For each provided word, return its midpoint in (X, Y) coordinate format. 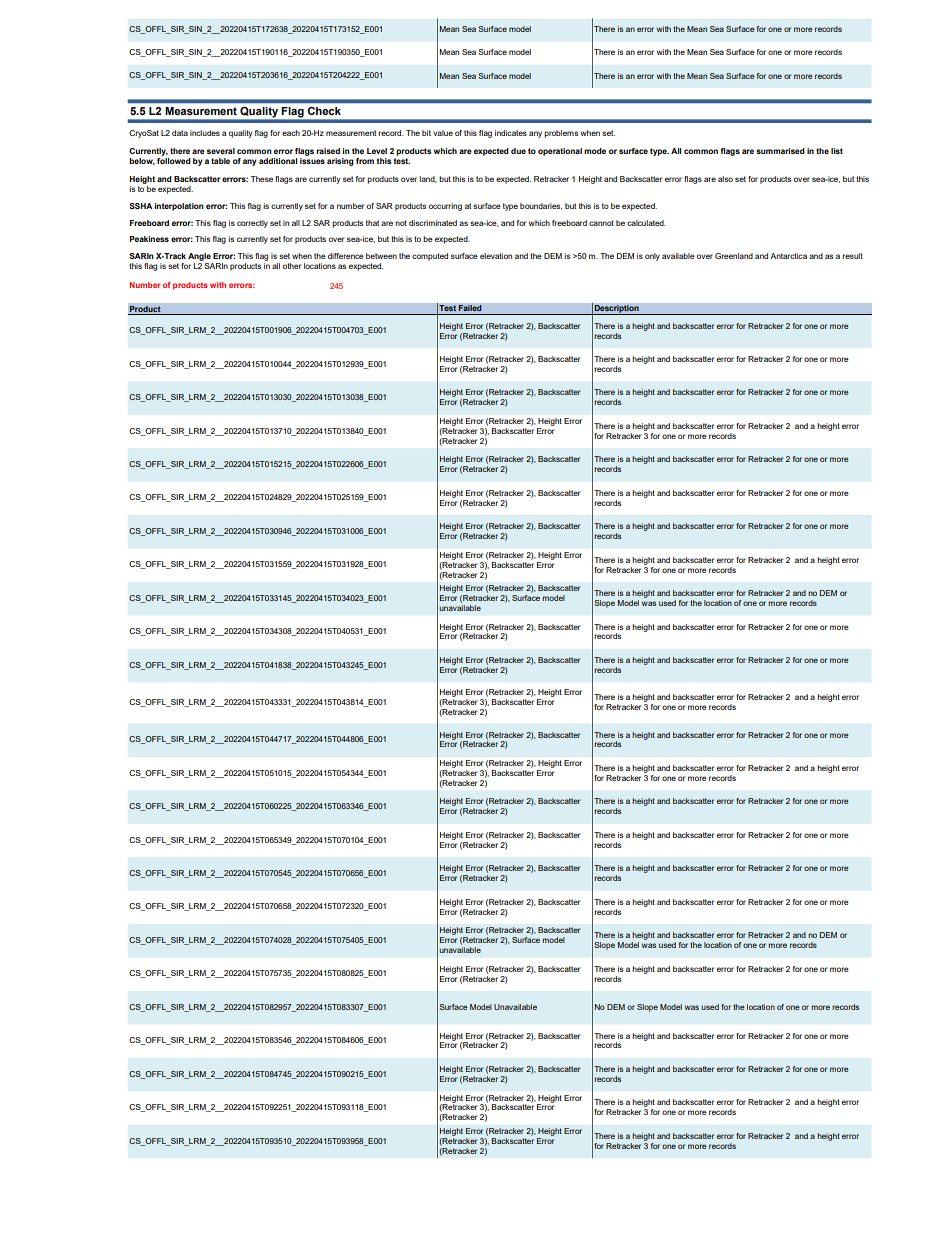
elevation (496, 256)
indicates (511, 133)
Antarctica (788, 256)
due (518, 151)
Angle (199, 257)
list (837, 151)
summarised (780, 151)
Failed (470, 308)
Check (324, 111)
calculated (646, 223)
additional (278, 161)
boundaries (541, 206)
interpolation (179, 207)
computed (430, 257)
